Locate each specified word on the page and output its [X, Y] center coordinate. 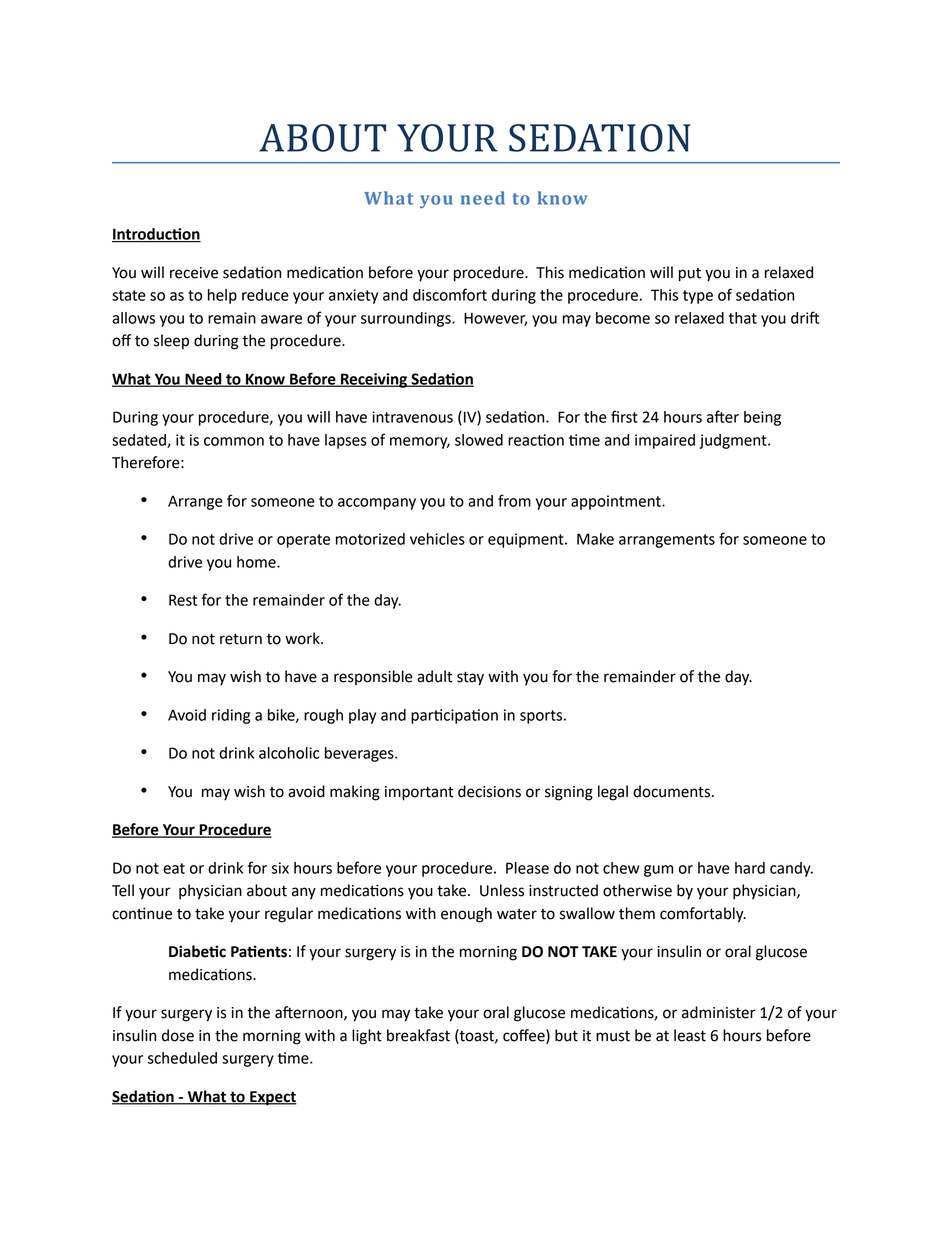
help [222, 296]
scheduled [182, 1058]
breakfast [418, 1035]
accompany [377, 504]
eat [174, 868]
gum [658, 871]
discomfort [450, 294]
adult [435, 676]
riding [231, 716]
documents [671, 791]
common [234, 441]
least [690, 1035]
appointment [617, 502]
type [698, 297]
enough [466, 915]
